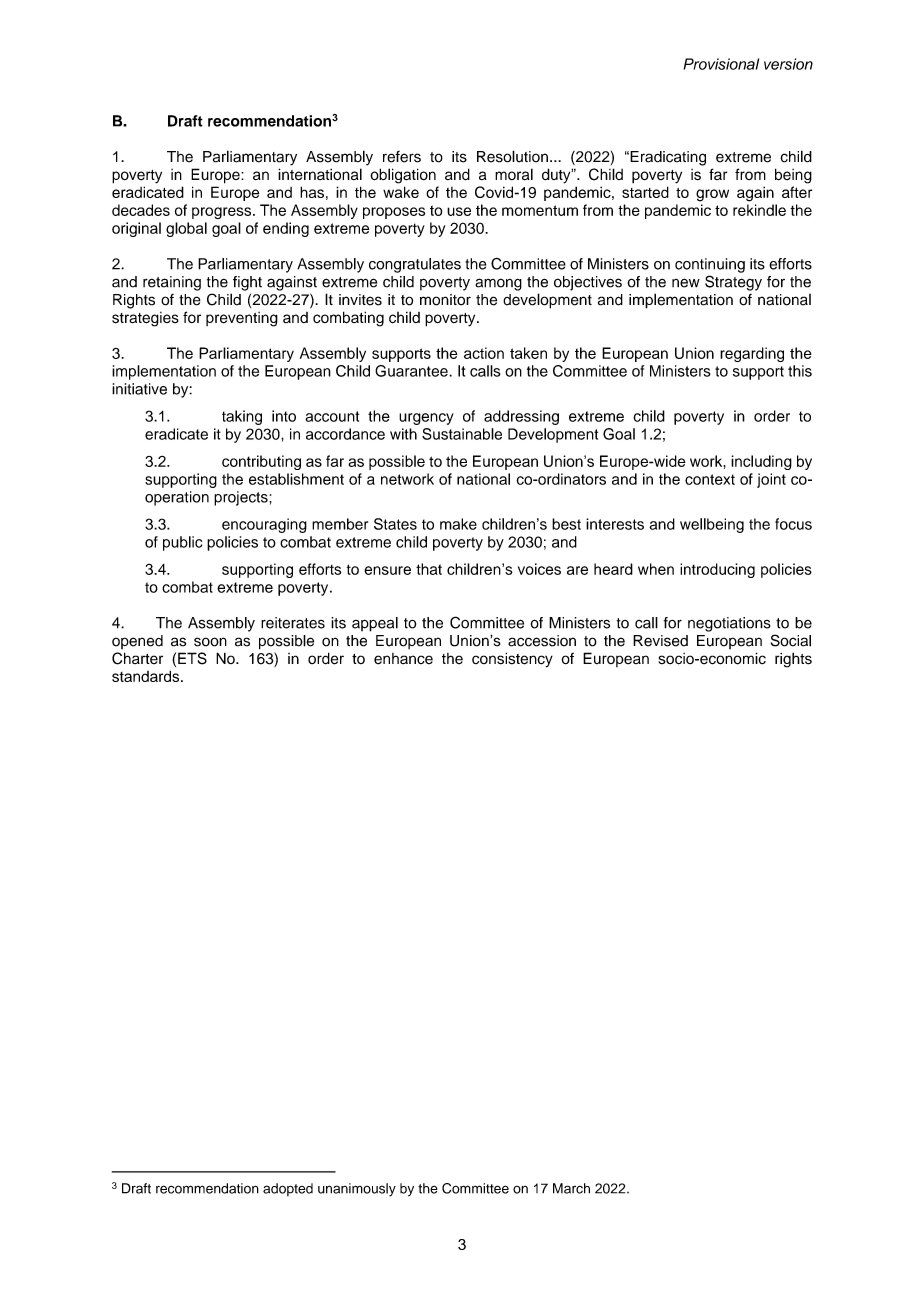 This document has height=1308, width=924. Describe the element at coordinates (288, 1189) in the document. I see `adopted` at that location.
